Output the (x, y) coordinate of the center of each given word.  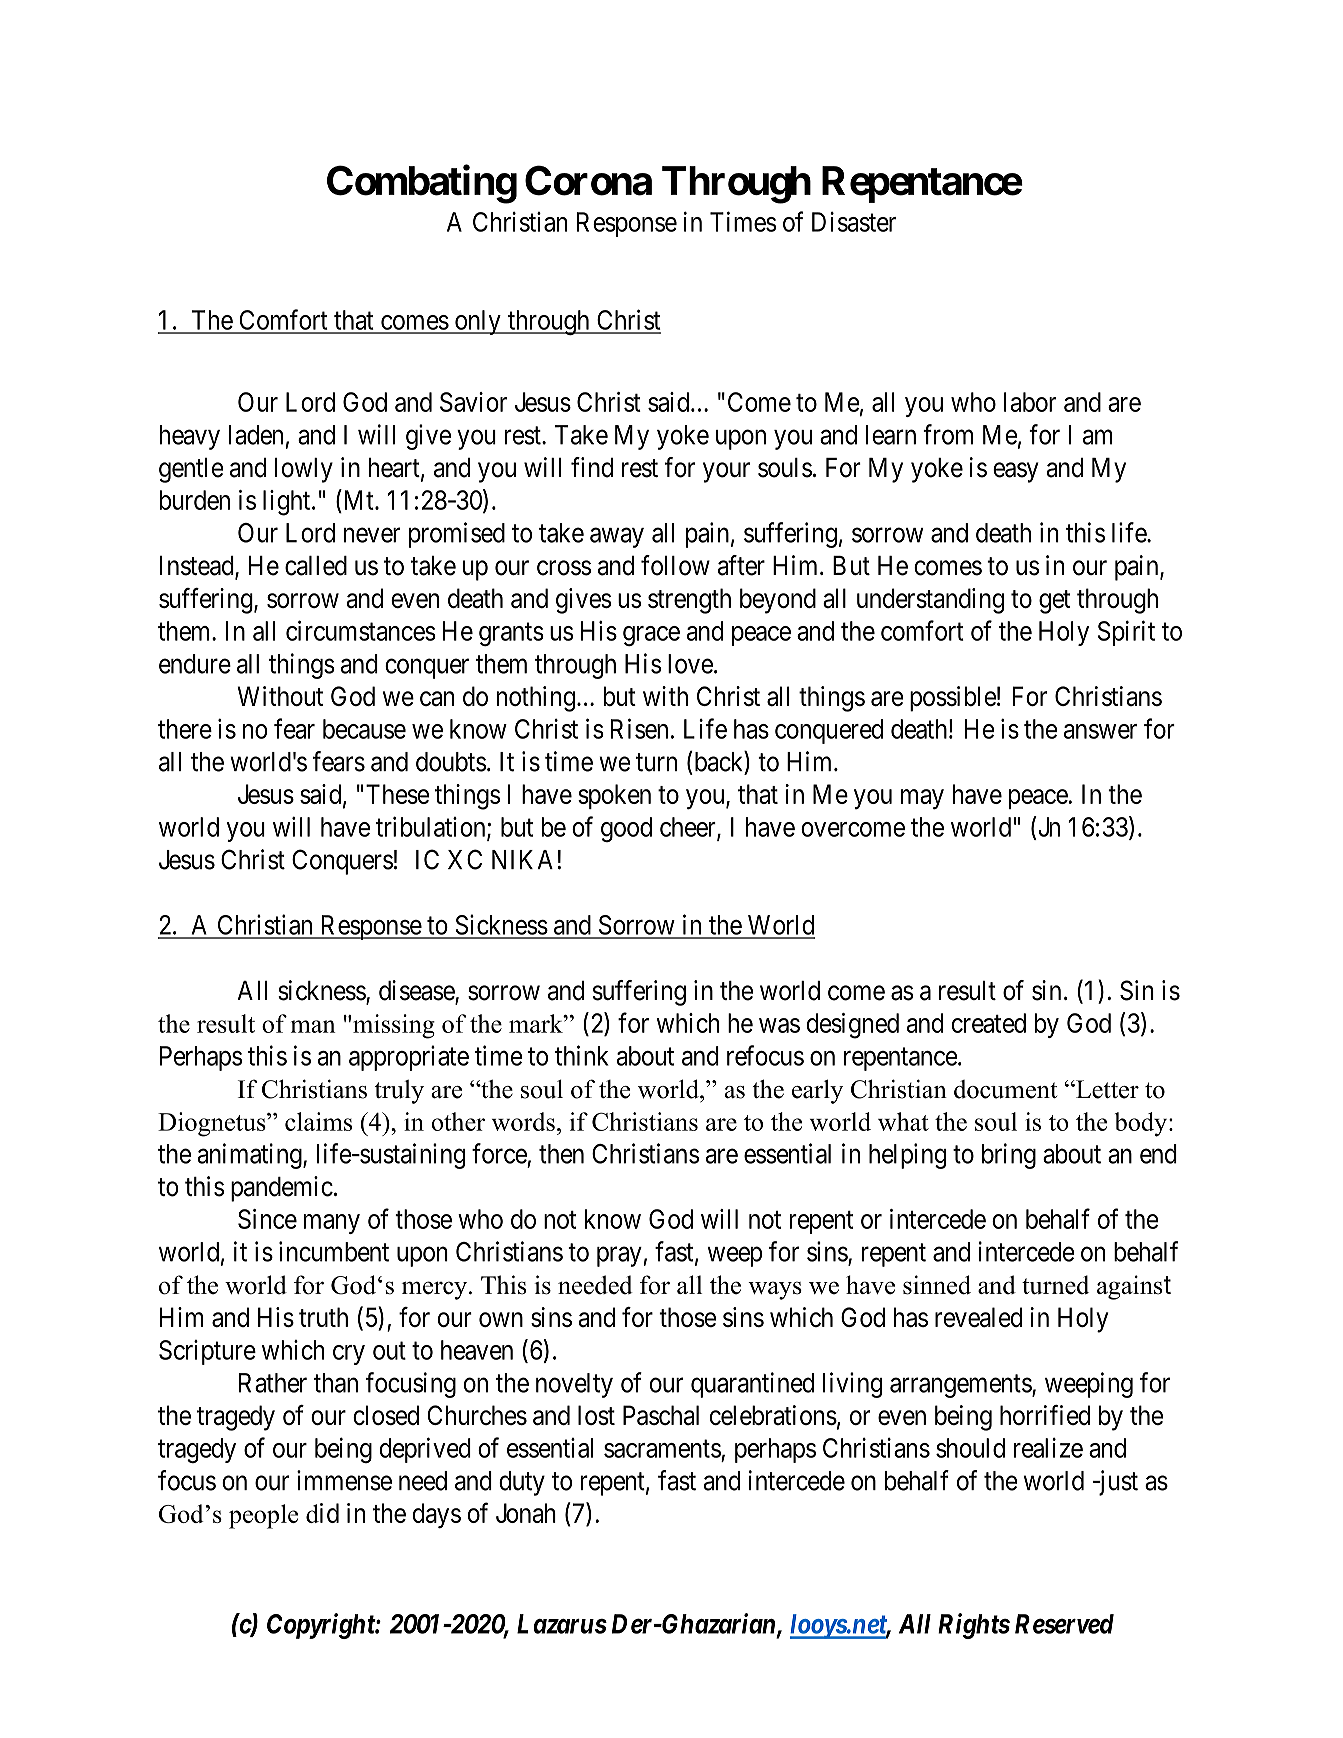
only (478, 322)
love (690, 664)
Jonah (526, 1513)
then (561, 1154)
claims (318, 1121)
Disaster (854, 222)
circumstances (361, 630)
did (322, 1513)
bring (1009, 1156)
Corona (588, 180)
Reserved (1064, 1624)
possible (953, 699)
